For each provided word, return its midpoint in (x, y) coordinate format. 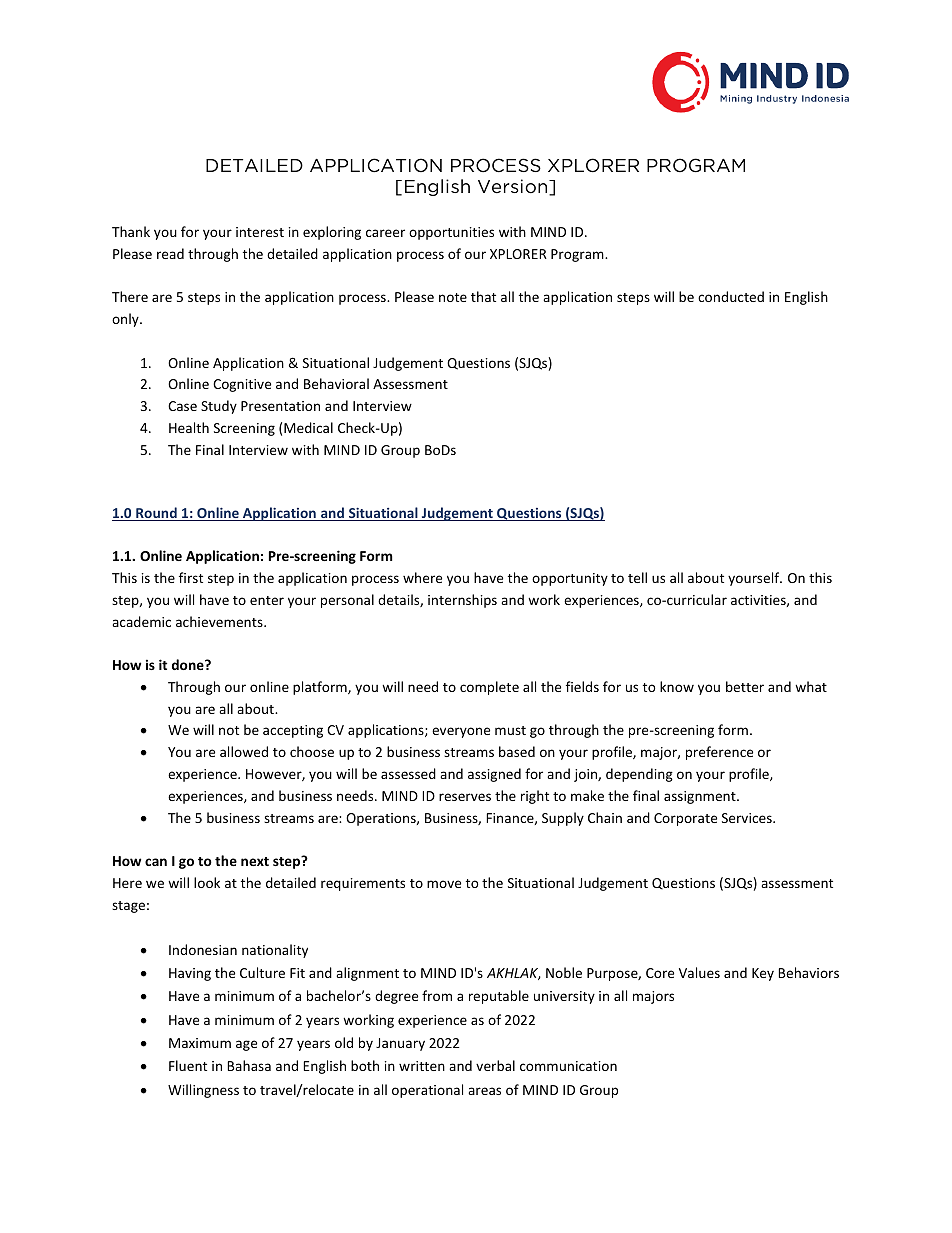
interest (260, 232)
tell (637, 577)
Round (156, 514)
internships (462, 601)
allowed (244, 751)
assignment (701, 797)
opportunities (451, 233)
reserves (465, 797)
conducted (731, 296)
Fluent (188, 1065)
